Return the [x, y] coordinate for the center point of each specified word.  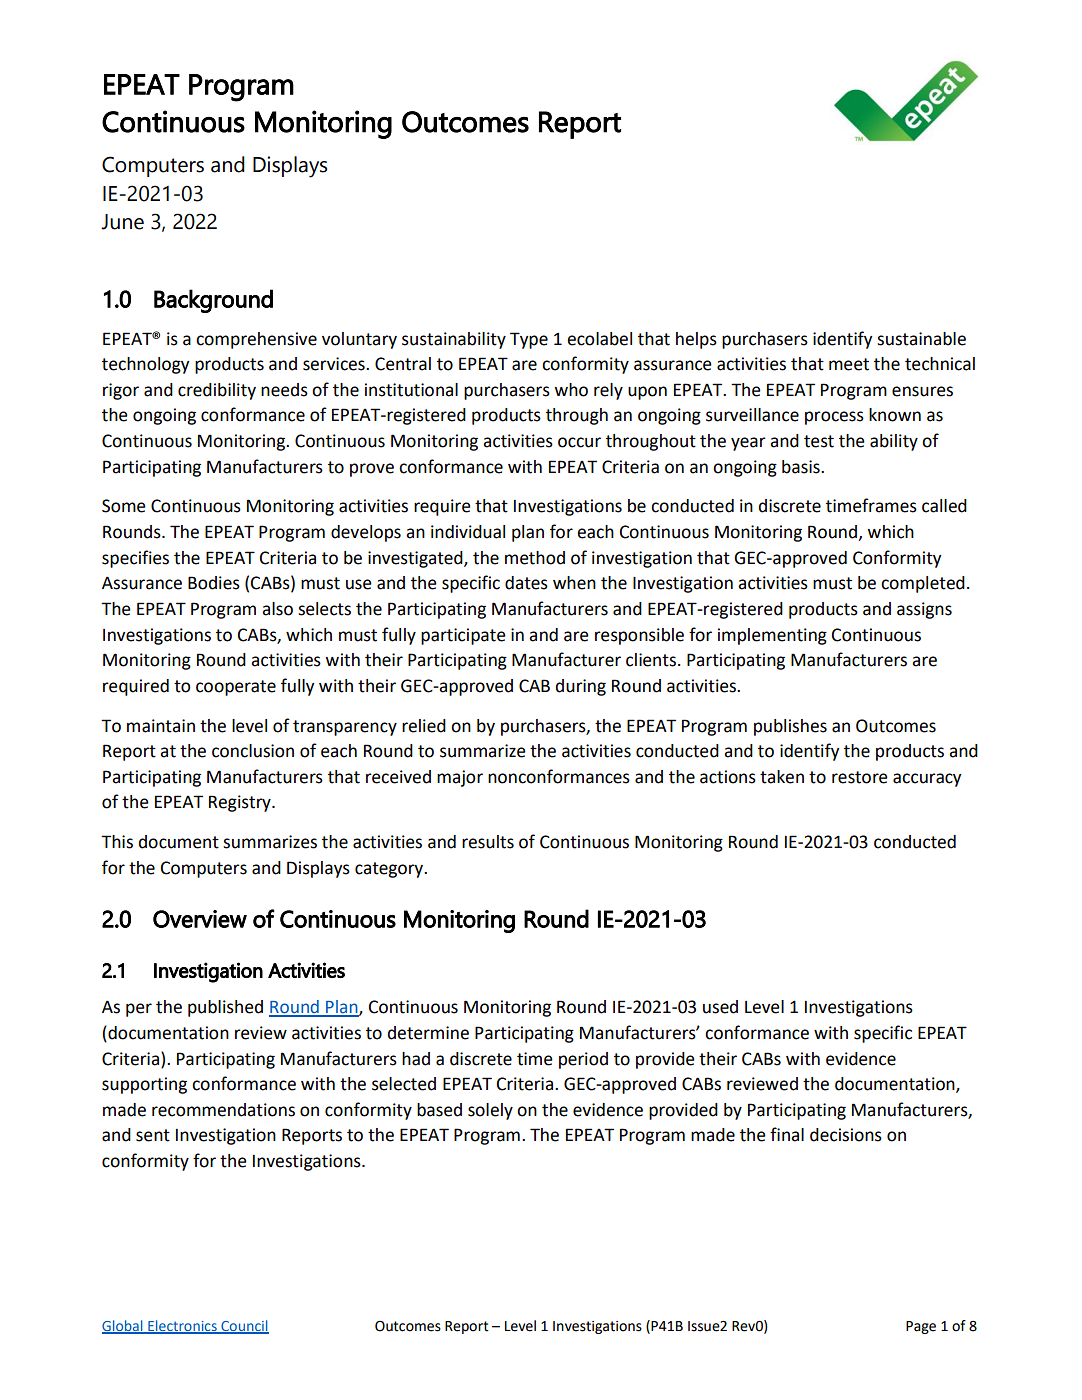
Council [244, 1326]
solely [490, 1111]
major [460, 778]
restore [860, 777]
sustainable [921, 339]
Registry [241, 803]
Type [529, 340]
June [122, 222]
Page [921, 1327]
